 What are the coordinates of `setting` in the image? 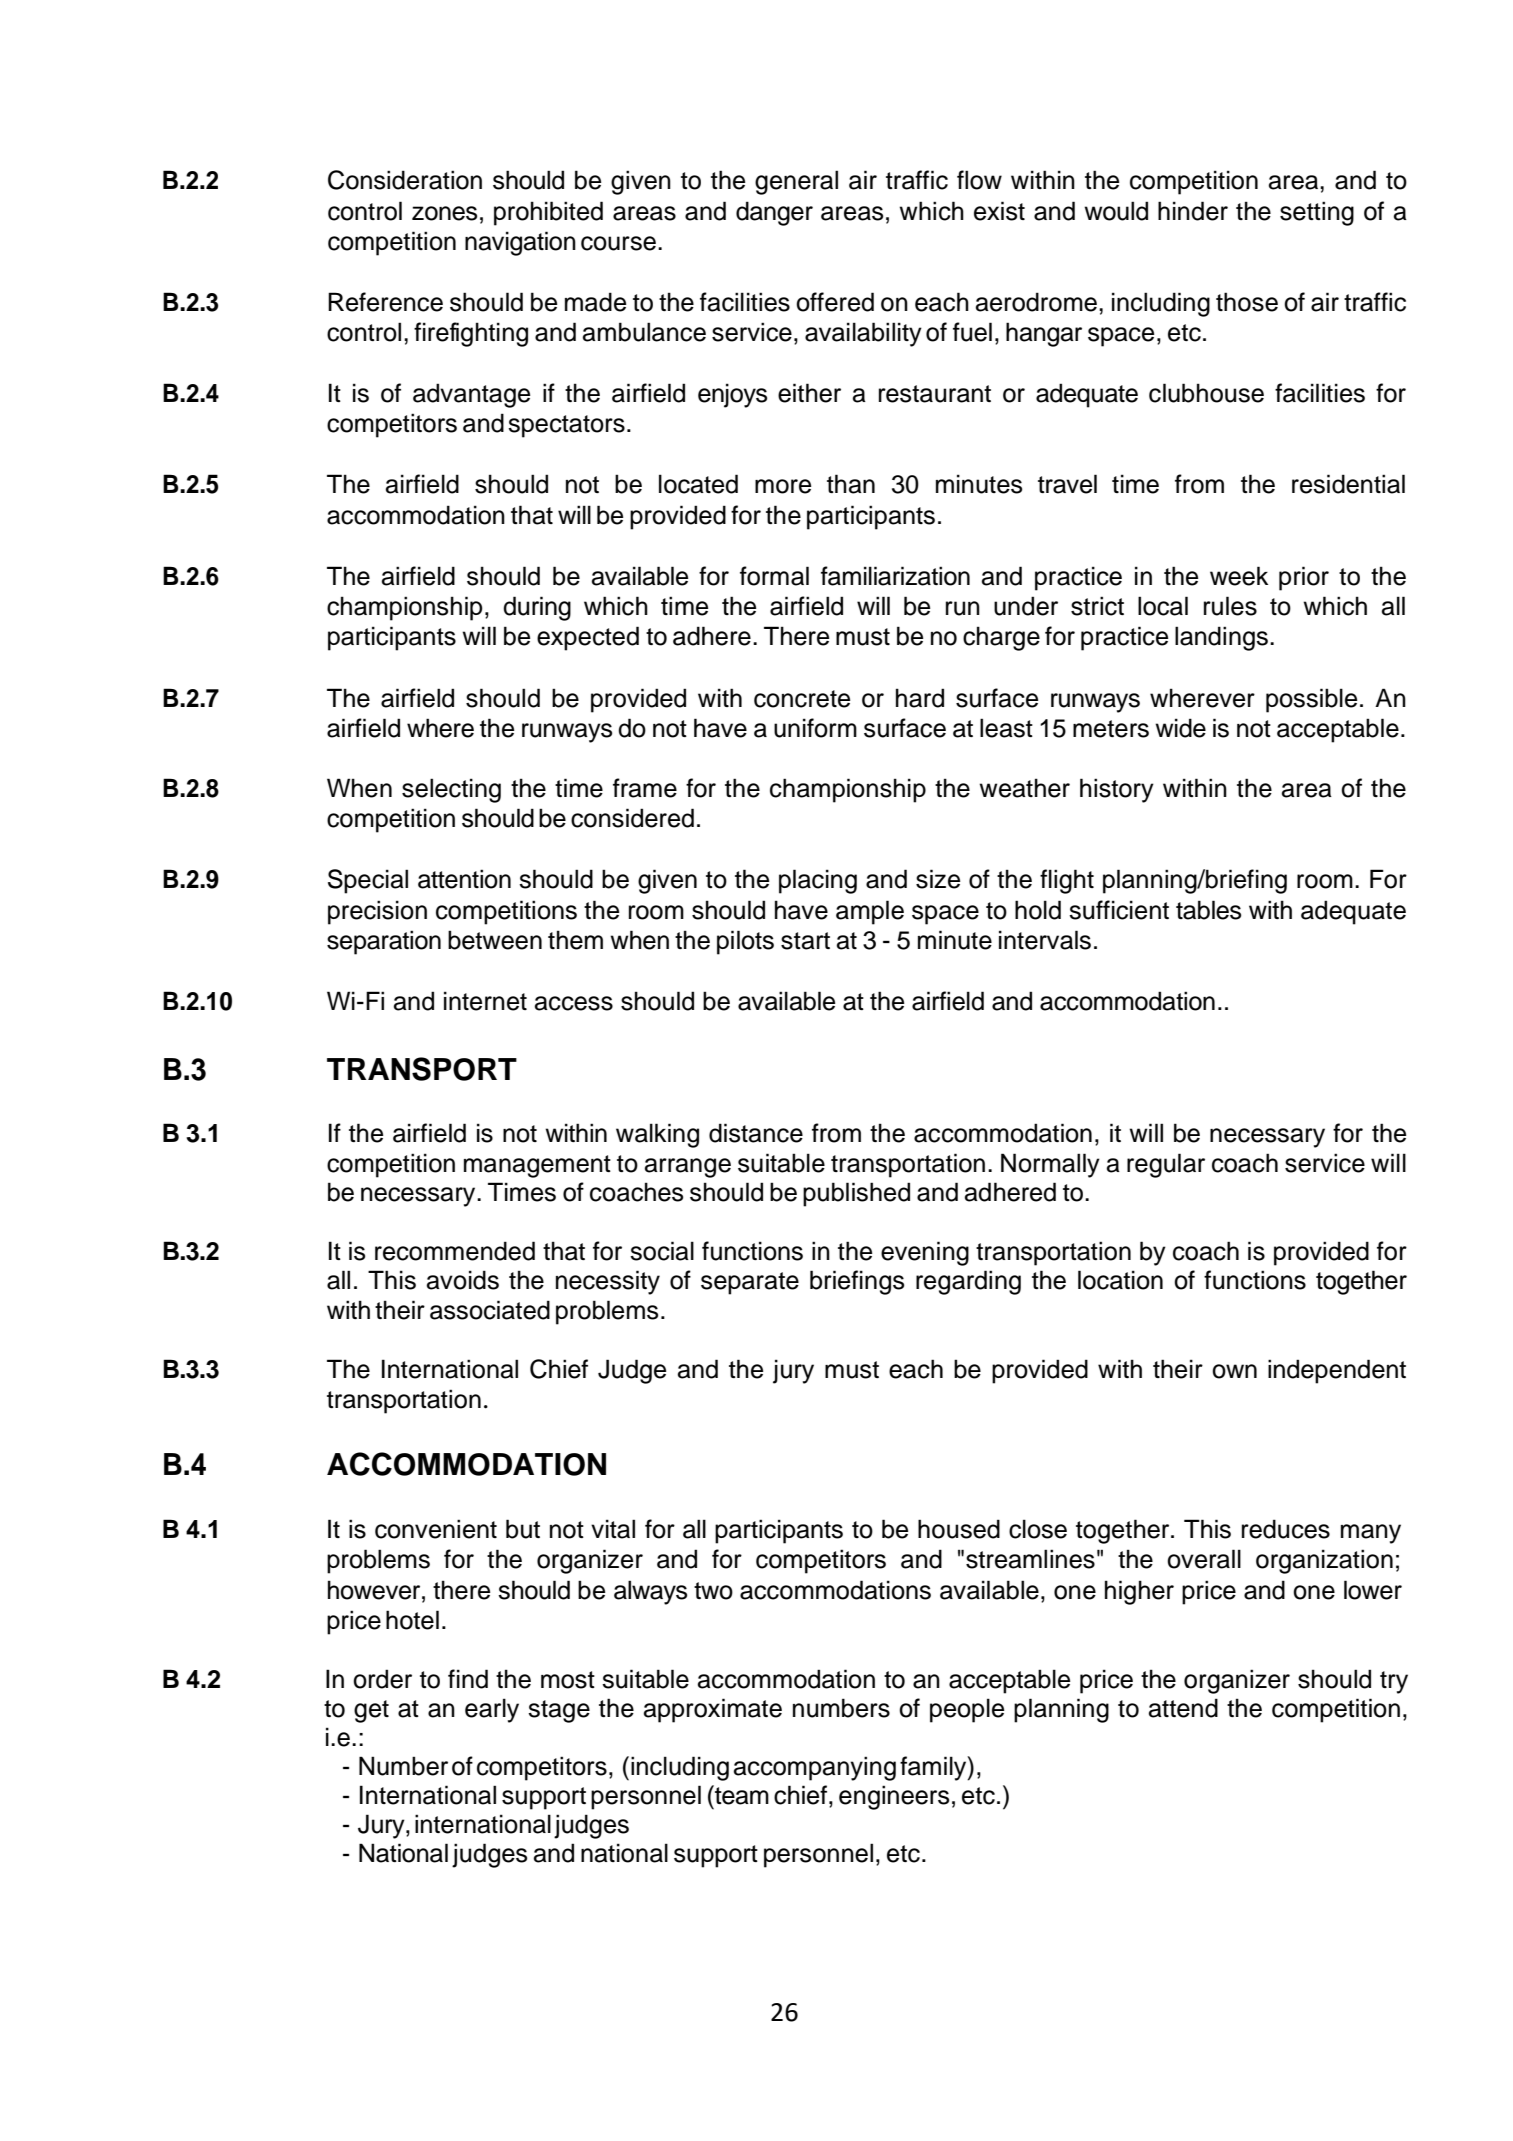 It's located at (1317, 213).
